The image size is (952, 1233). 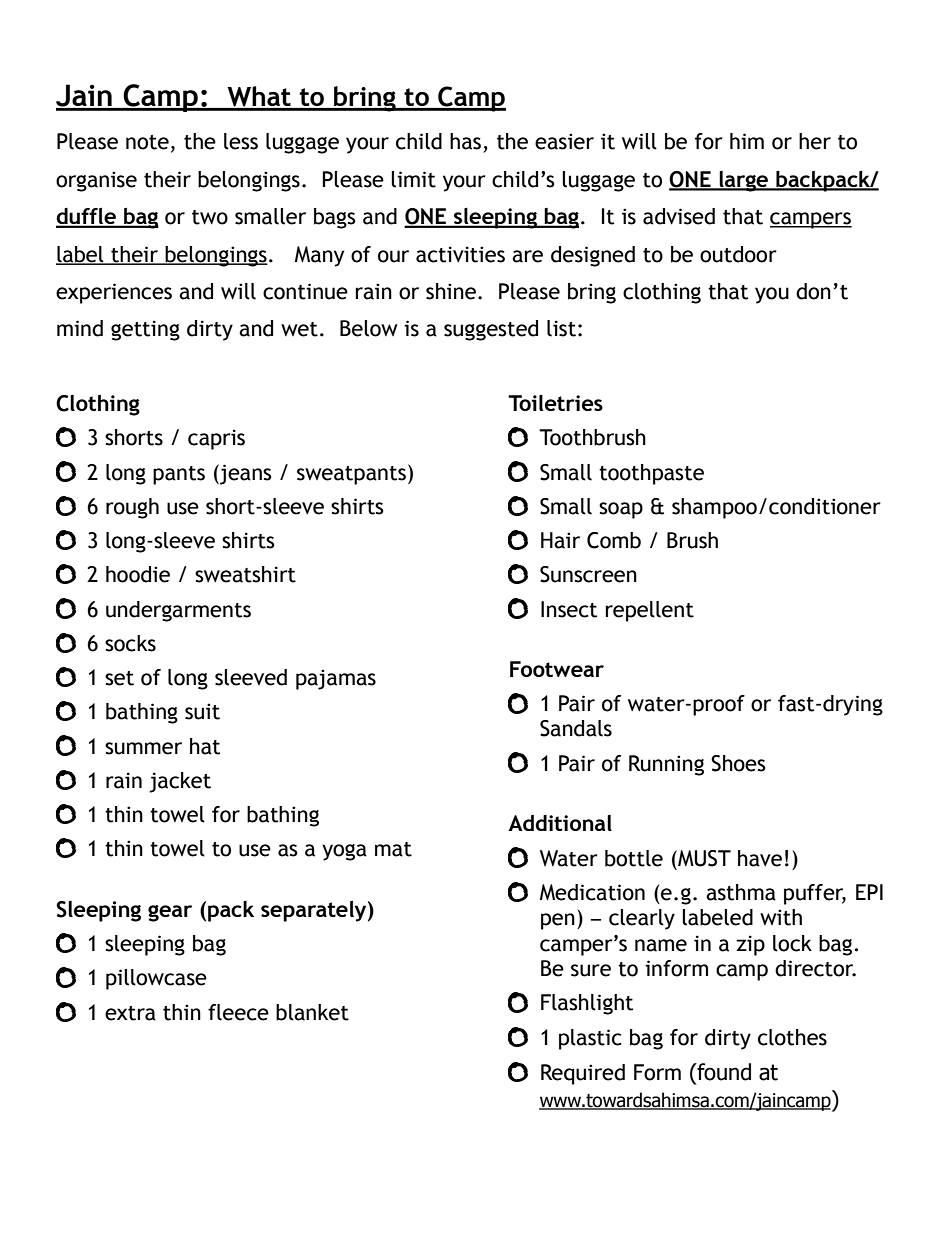 I want to click on Required, so click(x=583, y=1074).
